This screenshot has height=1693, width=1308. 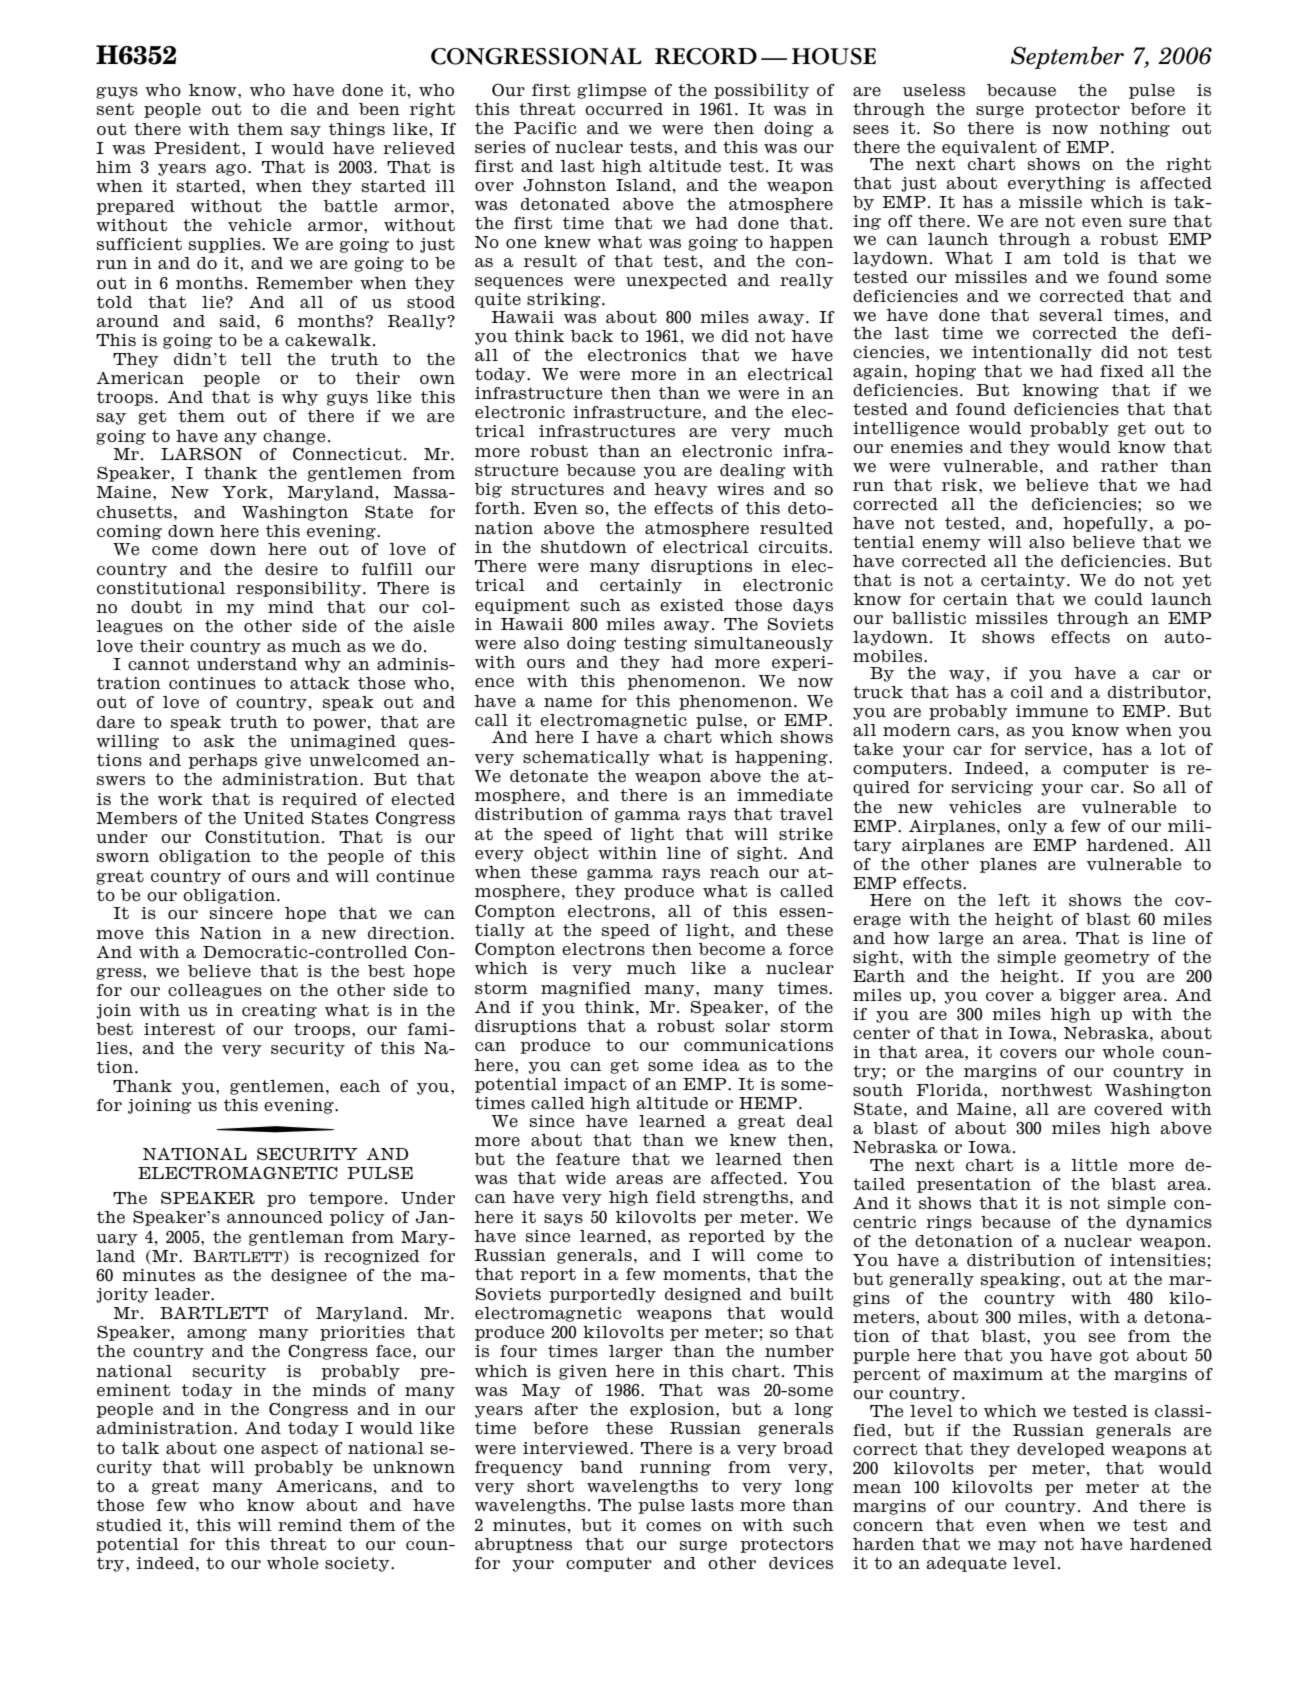 What do you see at coordinates (231, 170) in the screenshot?
I see `ago` at bounding box center [231, 170].
